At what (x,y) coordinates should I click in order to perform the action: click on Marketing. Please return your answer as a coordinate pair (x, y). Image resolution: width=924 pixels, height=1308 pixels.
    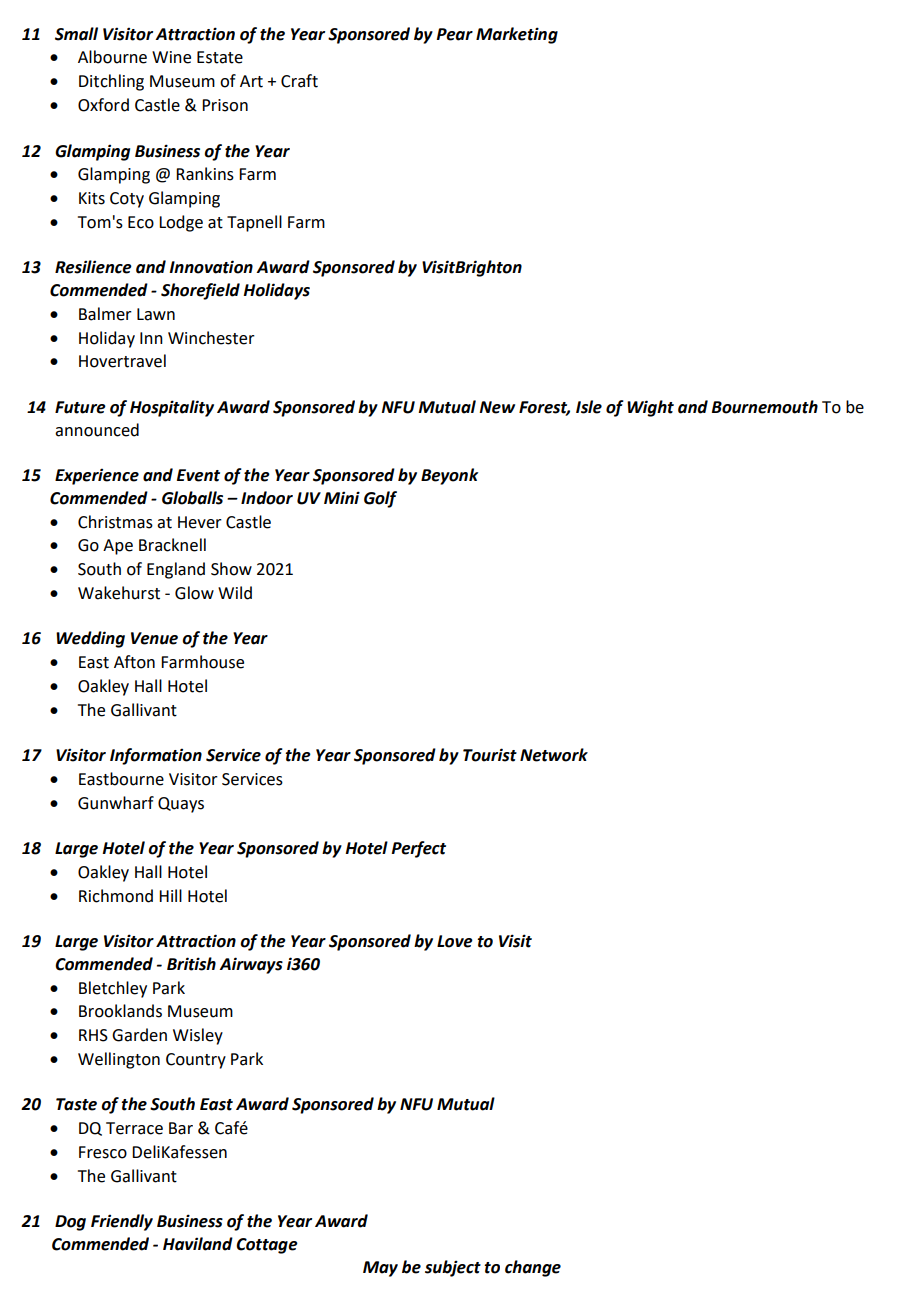
    Looking at the image, I should click on (517, 35).
